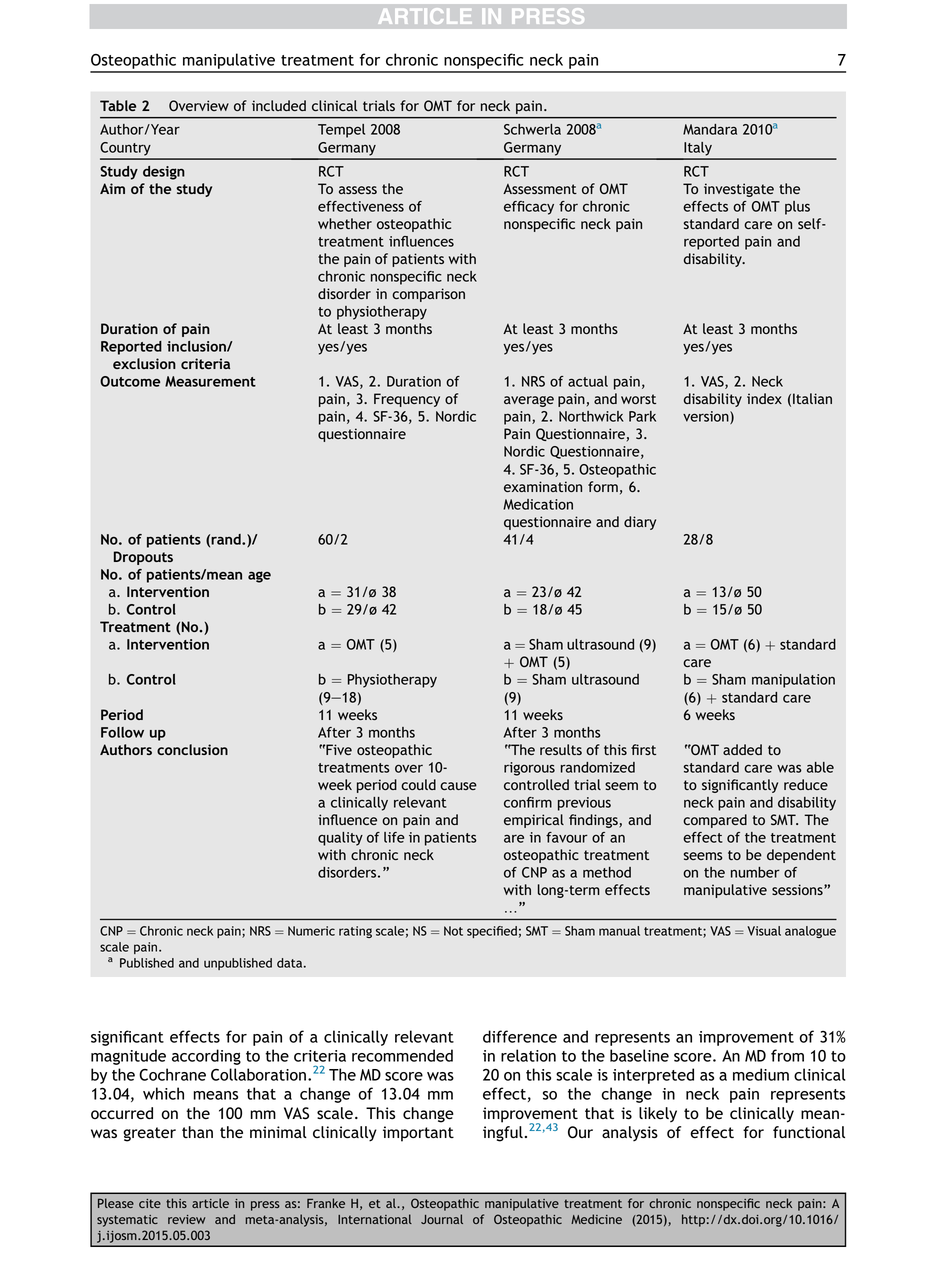 The height and width of the page is (1270, 952). Describe the element at coordinates (164, 173) in the page. I see `design` at that location.
